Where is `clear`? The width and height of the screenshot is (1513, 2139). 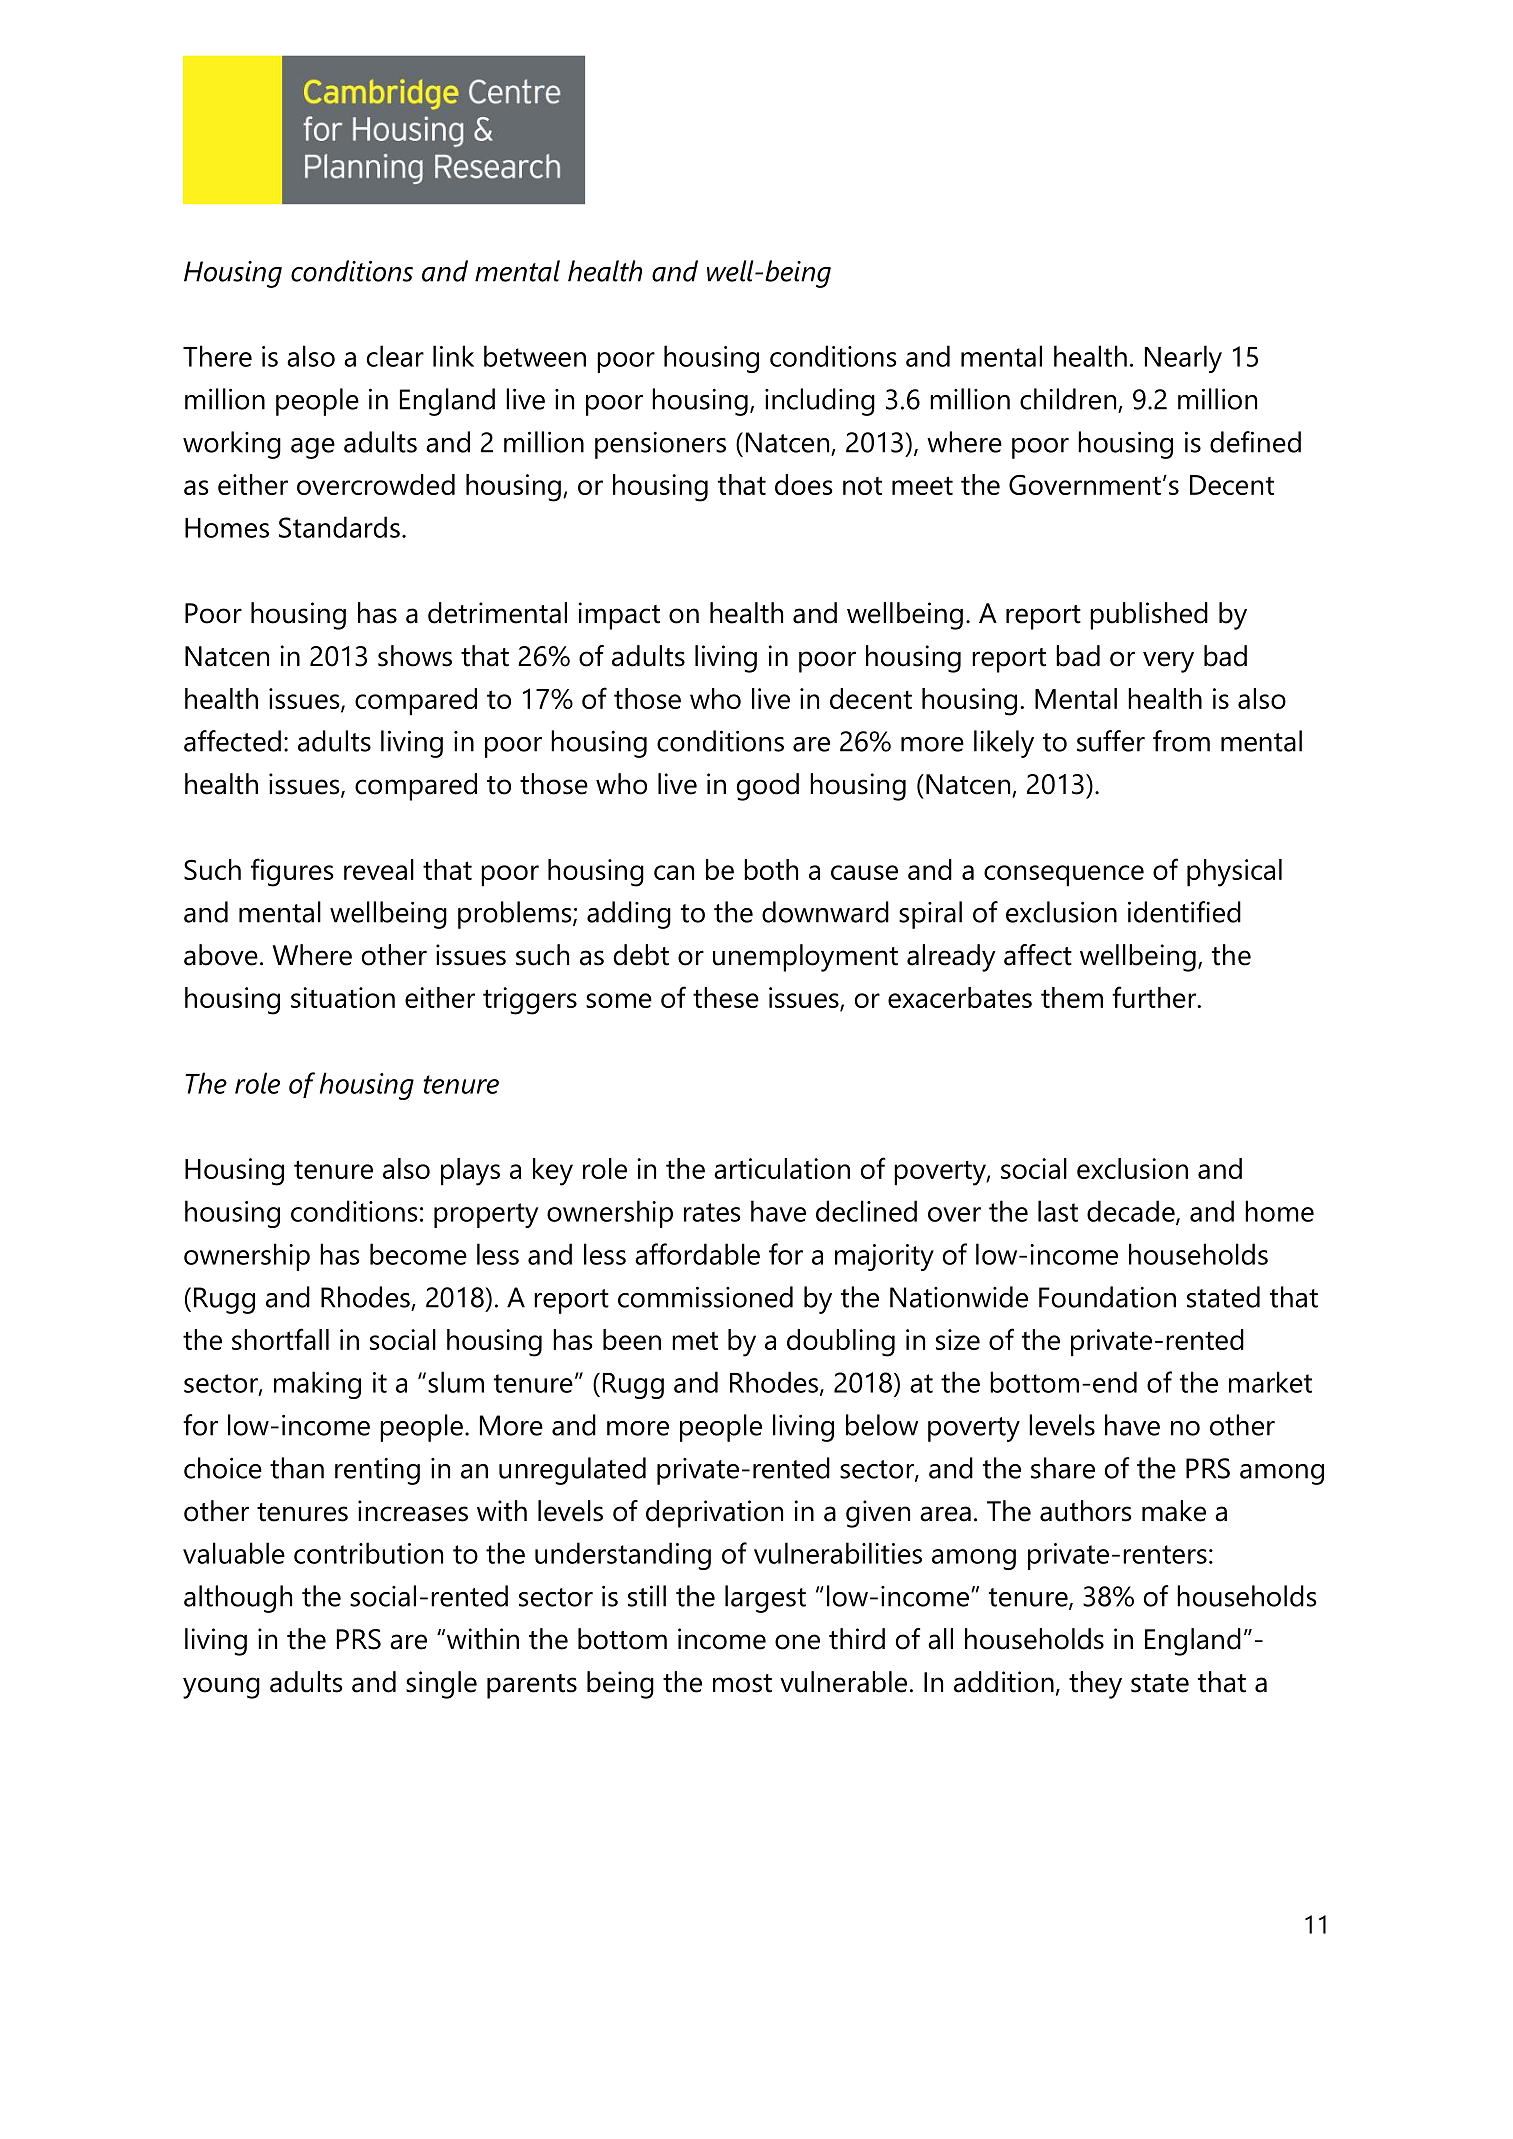 clear is located at coordinates (395, 356).
